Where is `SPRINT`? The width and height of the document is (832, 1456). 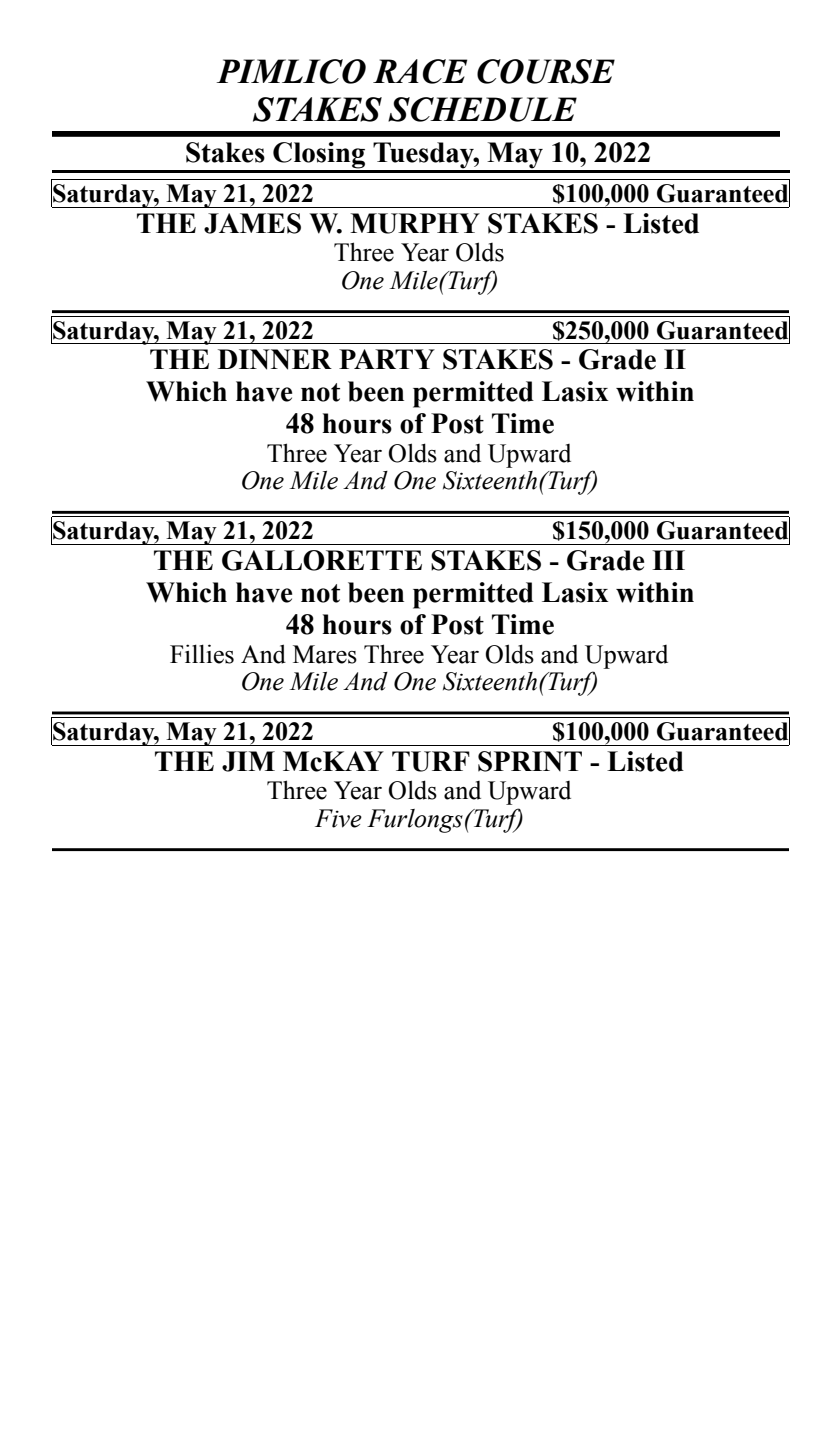 SPRINT is located at coordinates (530, 761).
